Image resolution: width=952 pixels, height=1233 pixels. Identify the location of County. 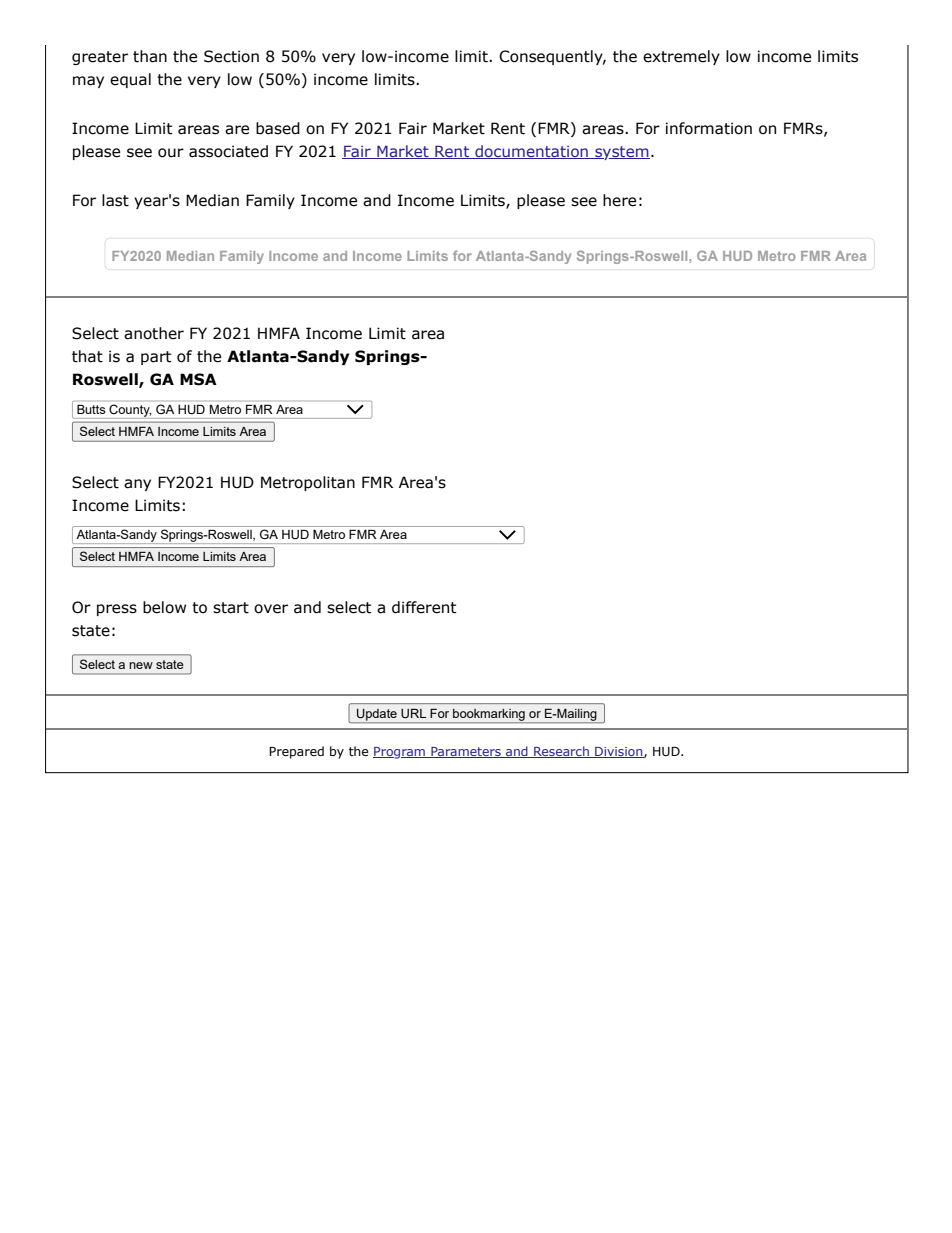
(130, 410).
